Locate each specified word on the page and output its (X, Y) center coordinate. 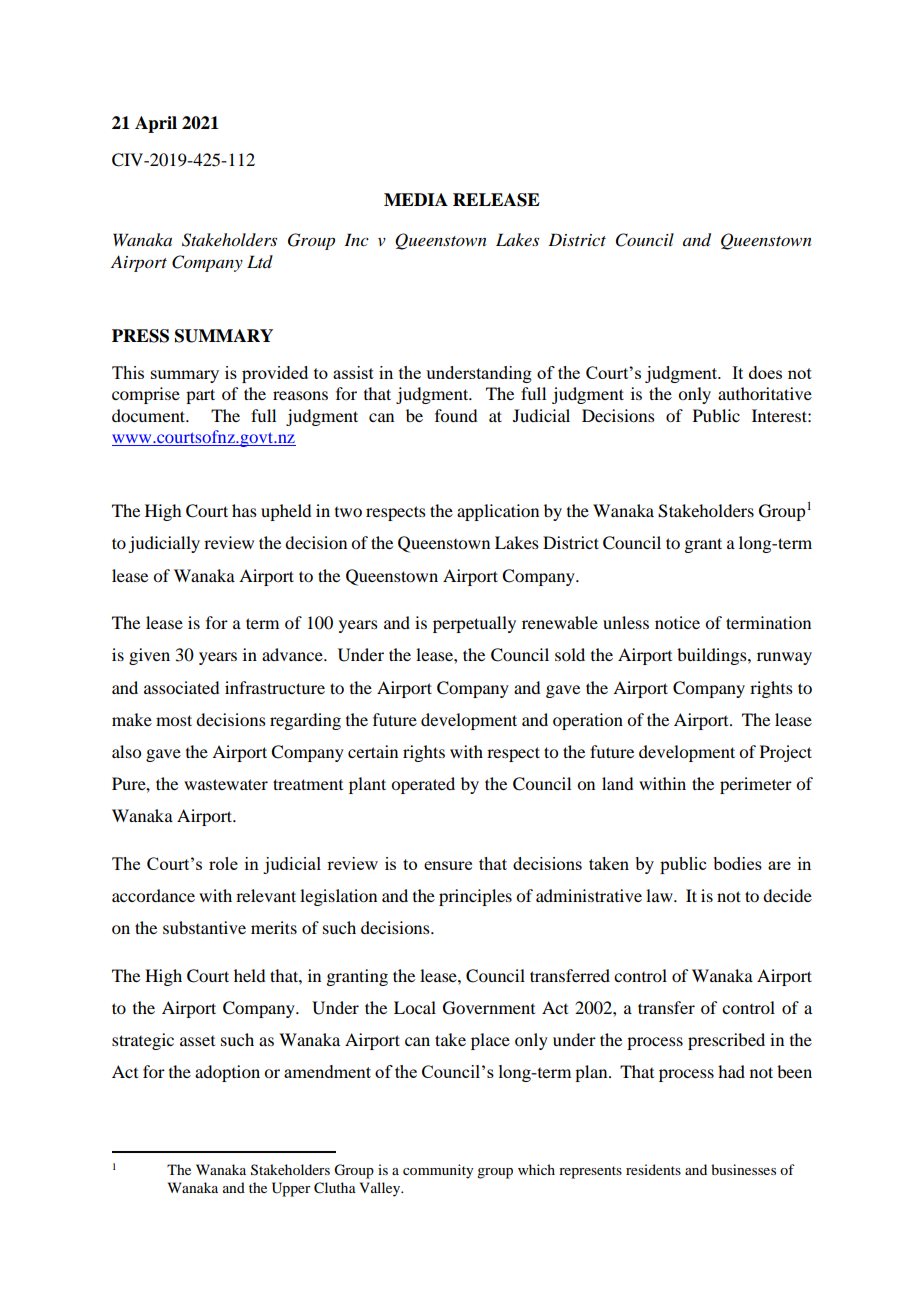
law (660, 895)
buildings (713, 656)
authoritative (765, 393)
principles (475, 897)
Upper (291, 1189)
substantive (204, 927)
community (438, 1171)
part (200, 396)
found (456, 415)
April (156, 124)
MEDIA (416, 199)
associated (181, 687)
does (765, 372)
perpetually (474, 624)
